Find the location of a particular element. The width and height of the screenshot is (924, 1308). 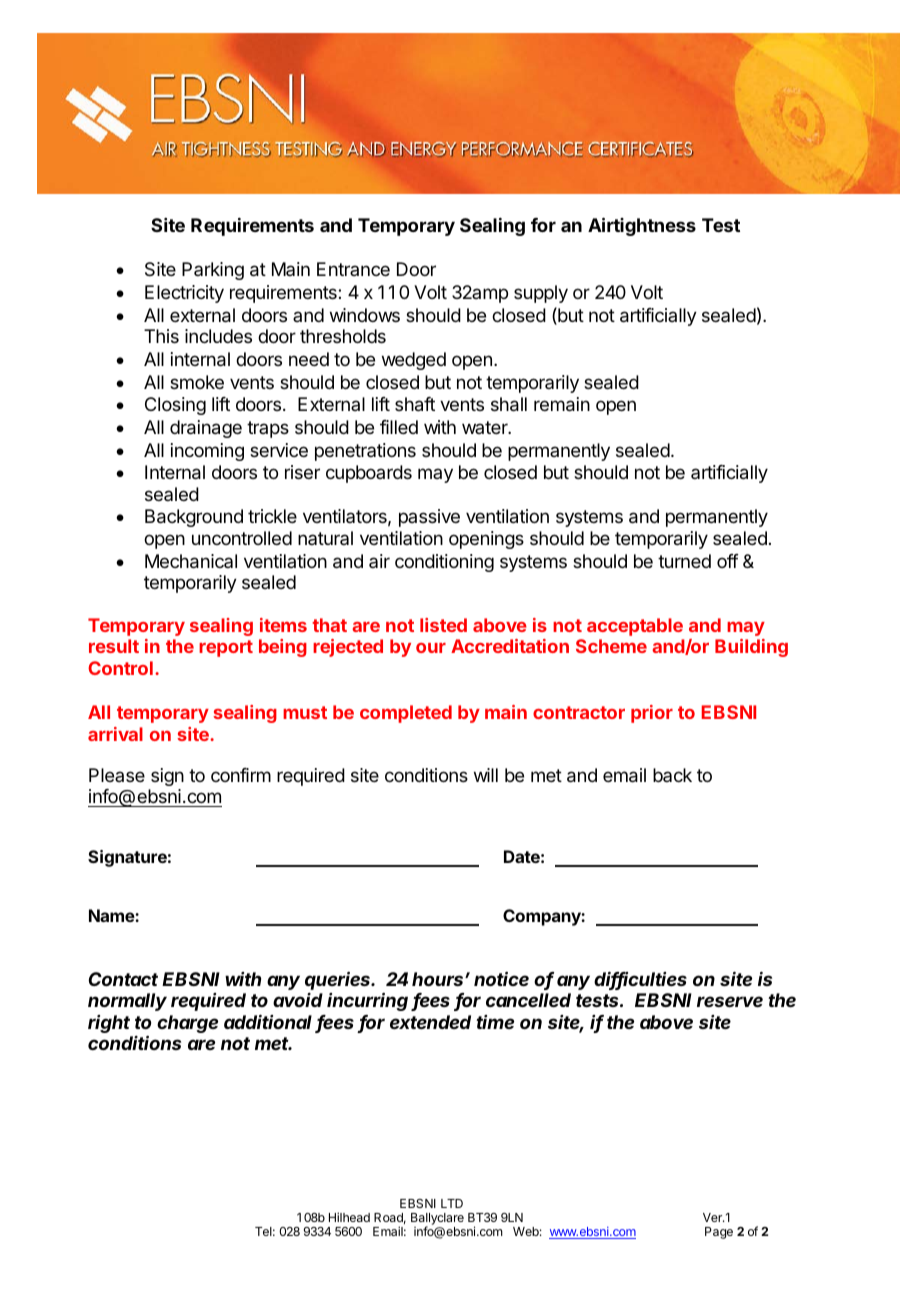

Page is located at coordinates (719, 1233).
